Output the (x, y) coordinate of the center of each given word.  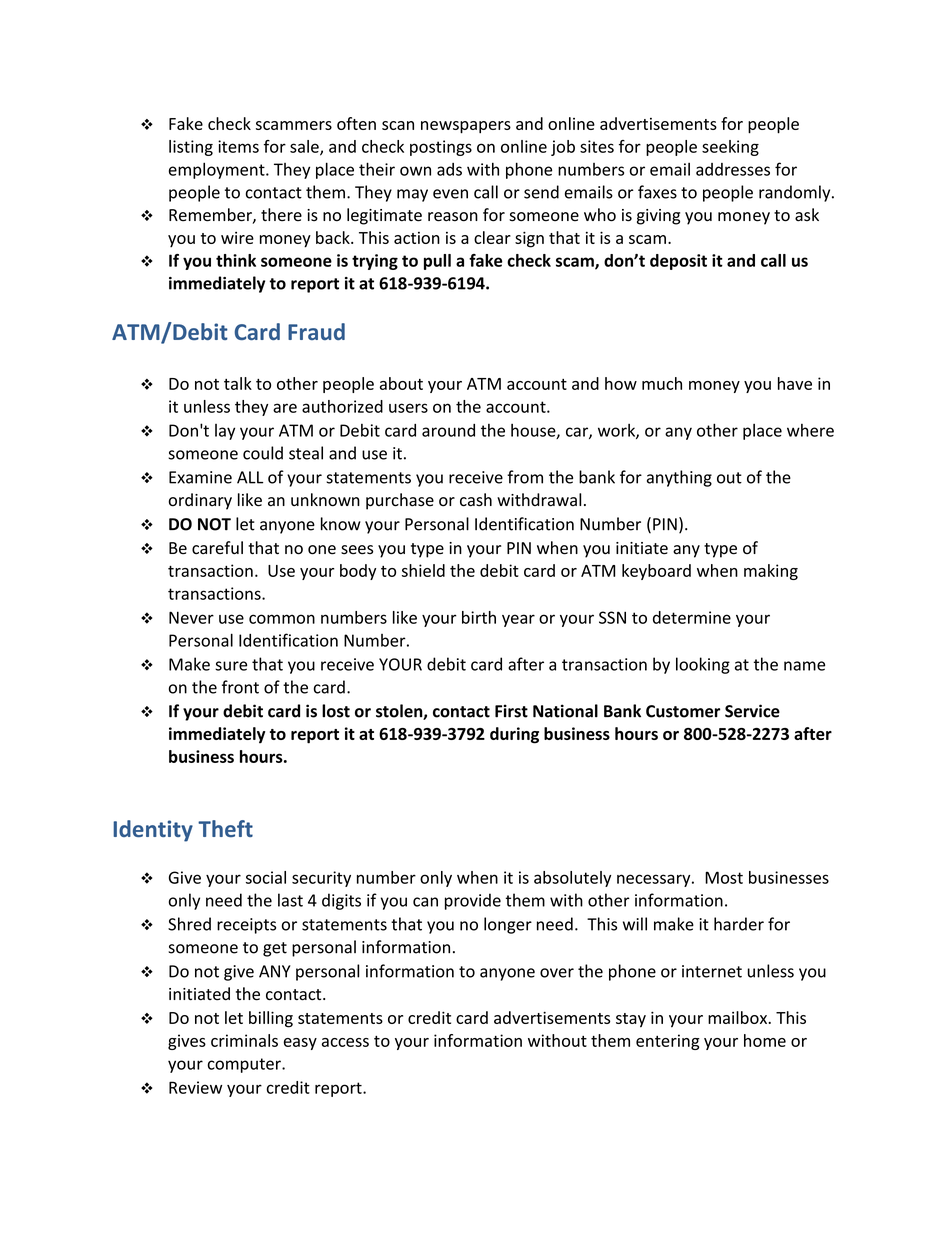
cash (476, 500)
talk (238, 383)
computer (245, 1065)
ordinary (200, 501)
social (266, 877)
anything (679, 478)
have (795, 383)
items (238, 146)
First (511, 711)
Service (752, 711)
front (240, 687)
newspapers (466, 127)
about (401, 383)
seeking (730, 148)
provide (473, 901)
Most (724, 877)
